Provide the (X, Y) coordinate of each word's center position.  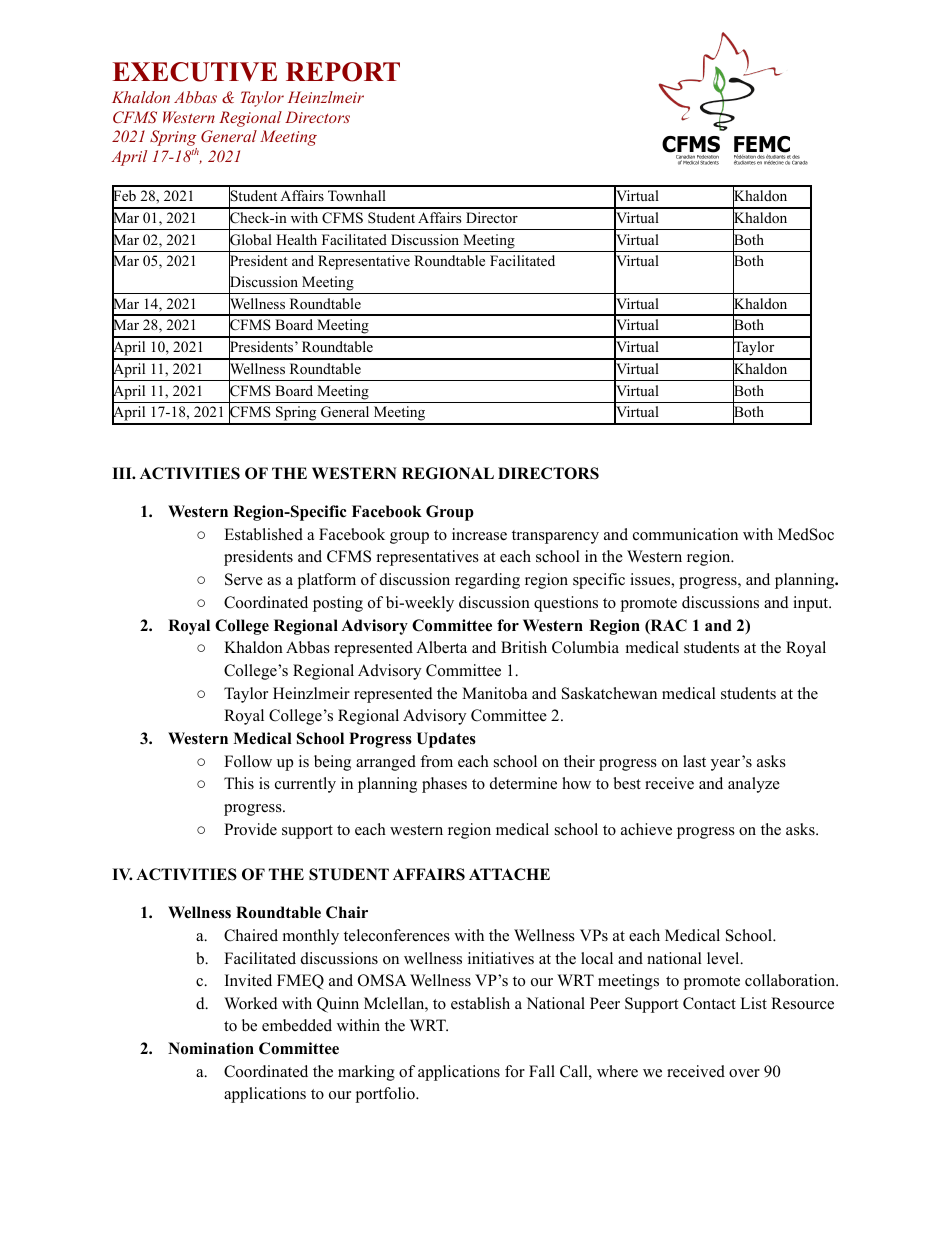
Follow (248, 761)
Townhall (357, 195)
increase (479, 534)
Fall (542, 1071)
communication (685, 534)
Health (296, 239)
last (694, 761)
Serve (244, 579)
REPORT (343, 72)
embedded (297, 1025)
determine (523, 783)
